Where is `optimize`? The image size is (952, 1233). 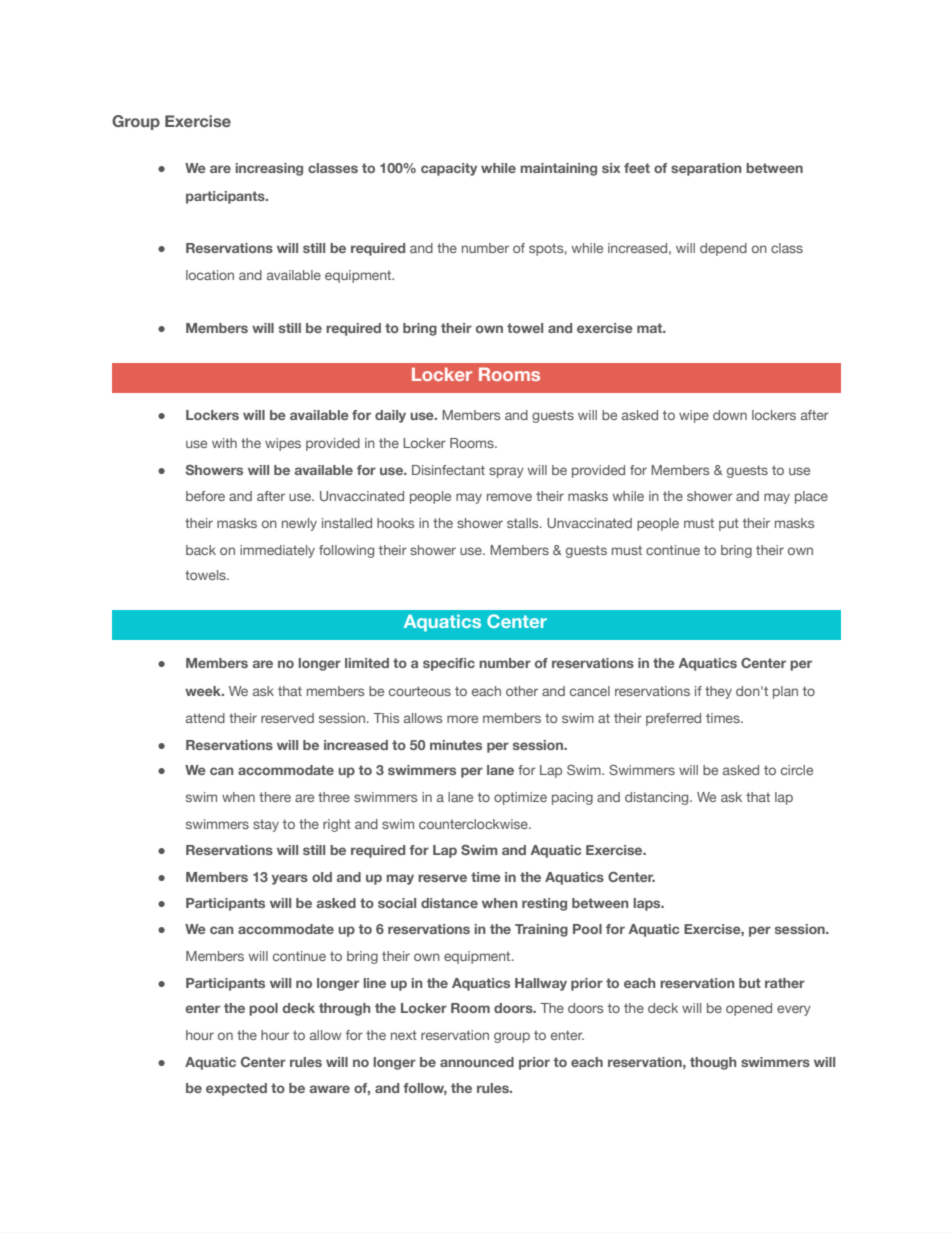 optimize is located at coordinates (520, 798).
